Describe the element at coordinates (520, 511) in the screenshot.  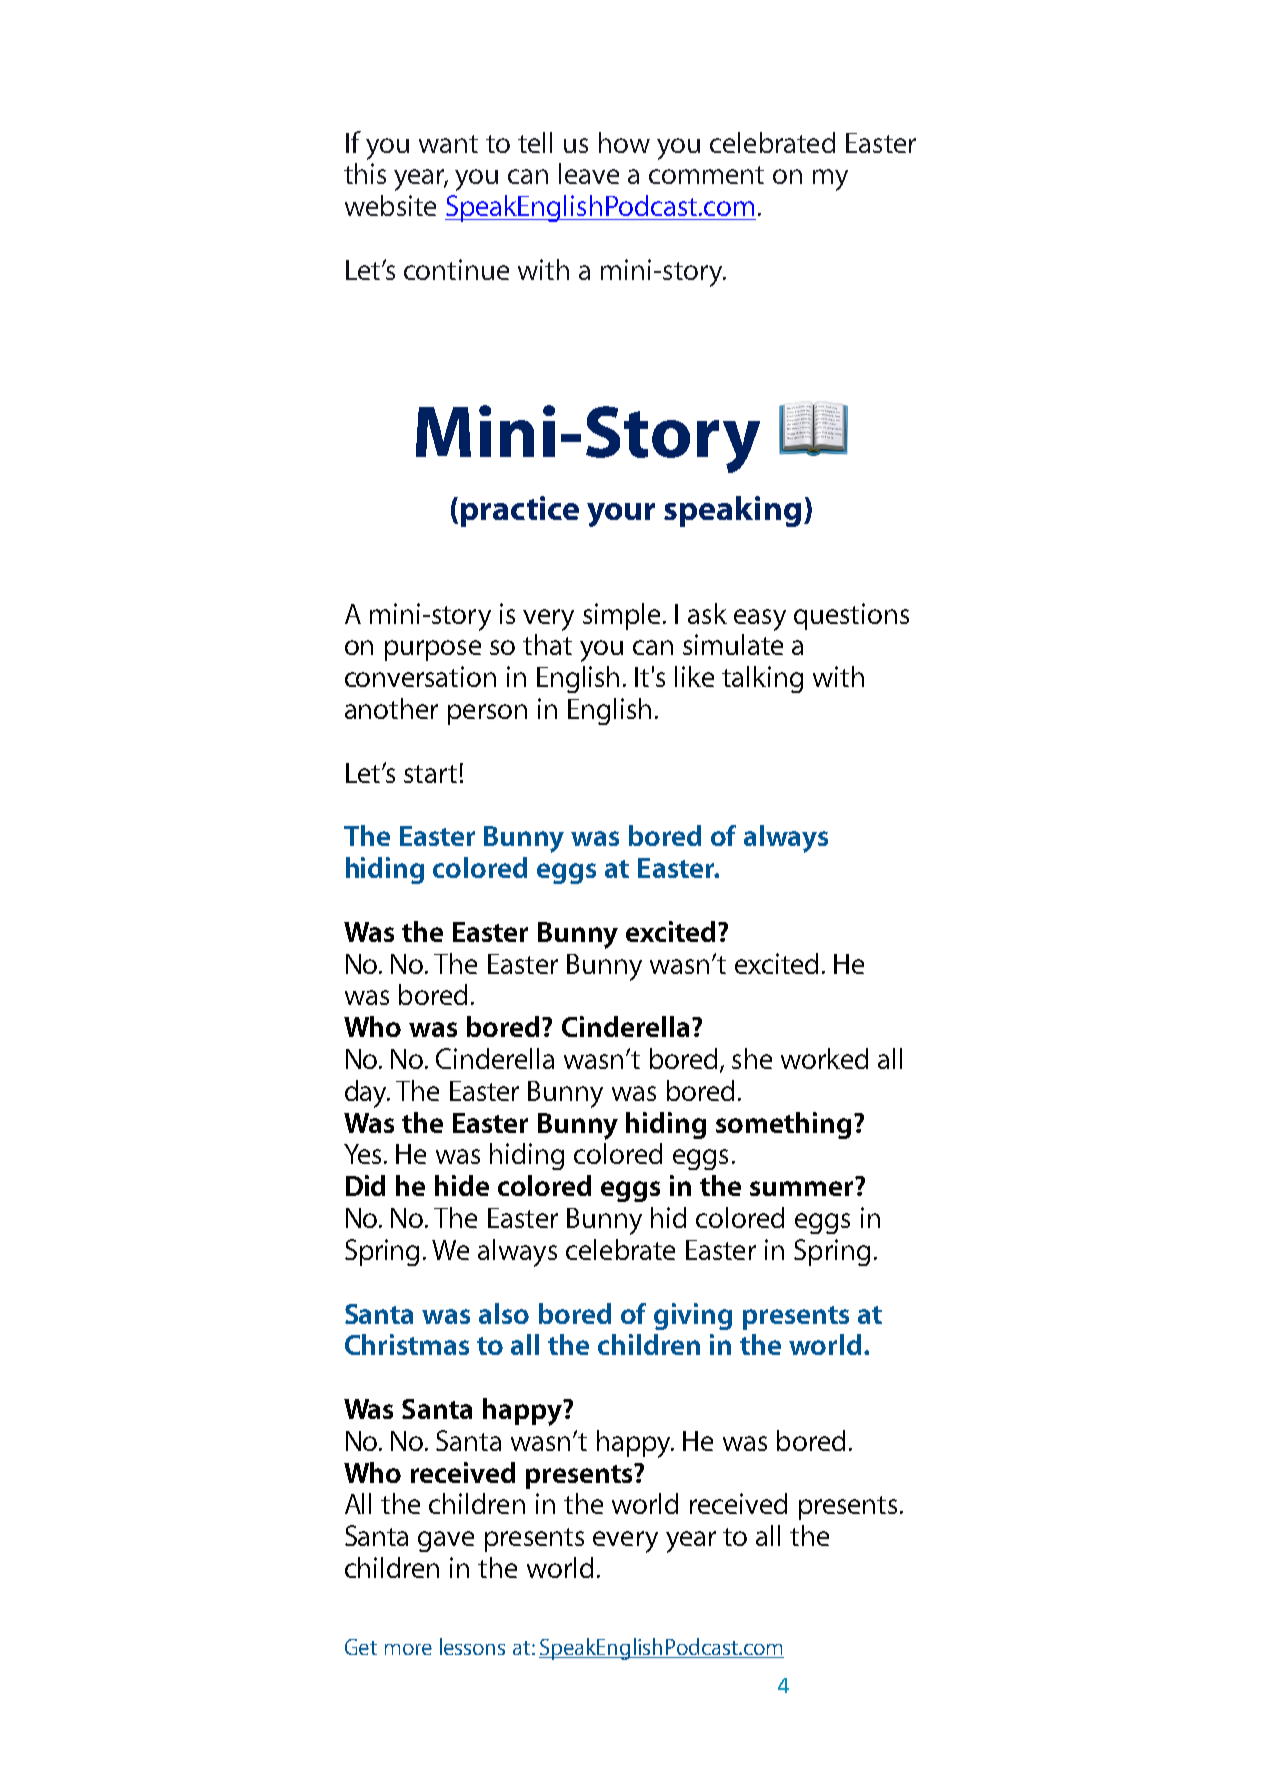
I see `practice` at that location.
